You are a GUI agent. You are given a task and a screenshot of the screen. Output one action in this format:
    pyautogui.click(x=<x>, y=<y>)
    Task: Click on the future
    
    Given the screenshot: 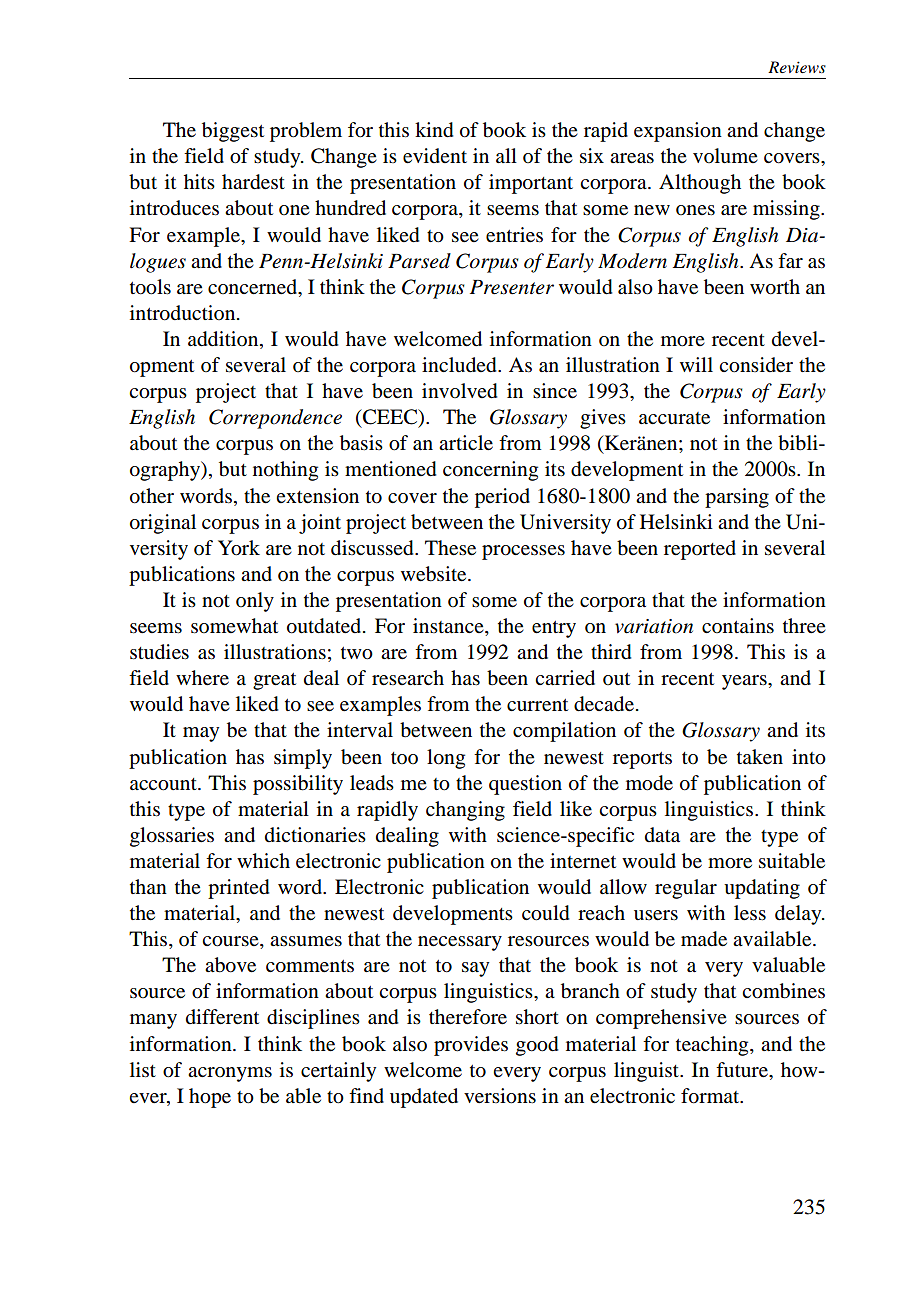 What is the action you would take?
    pyautogui.click(x=743, y=1070)
